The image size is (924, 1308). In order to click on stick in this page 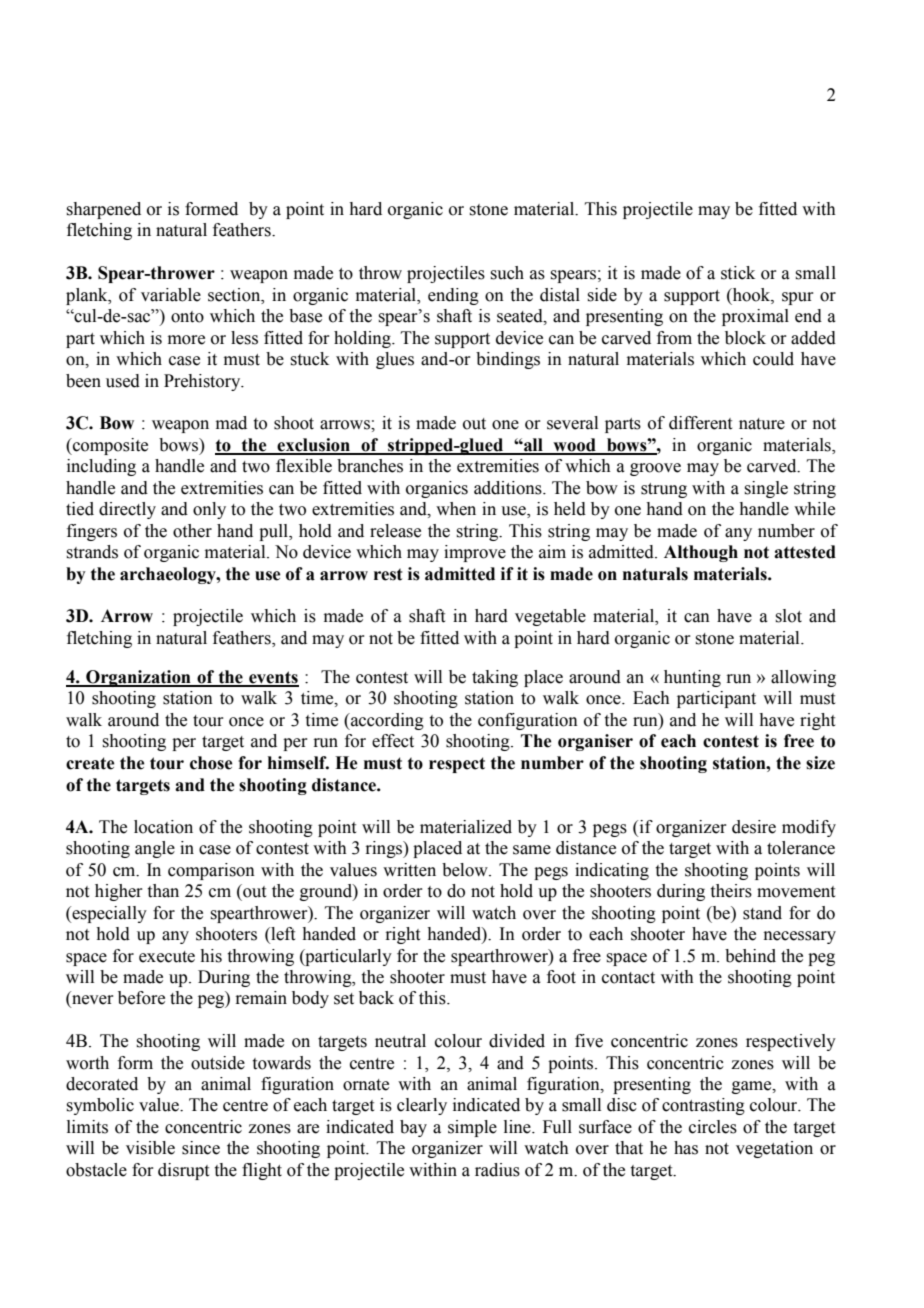, I will do `click(738, 273)`.
